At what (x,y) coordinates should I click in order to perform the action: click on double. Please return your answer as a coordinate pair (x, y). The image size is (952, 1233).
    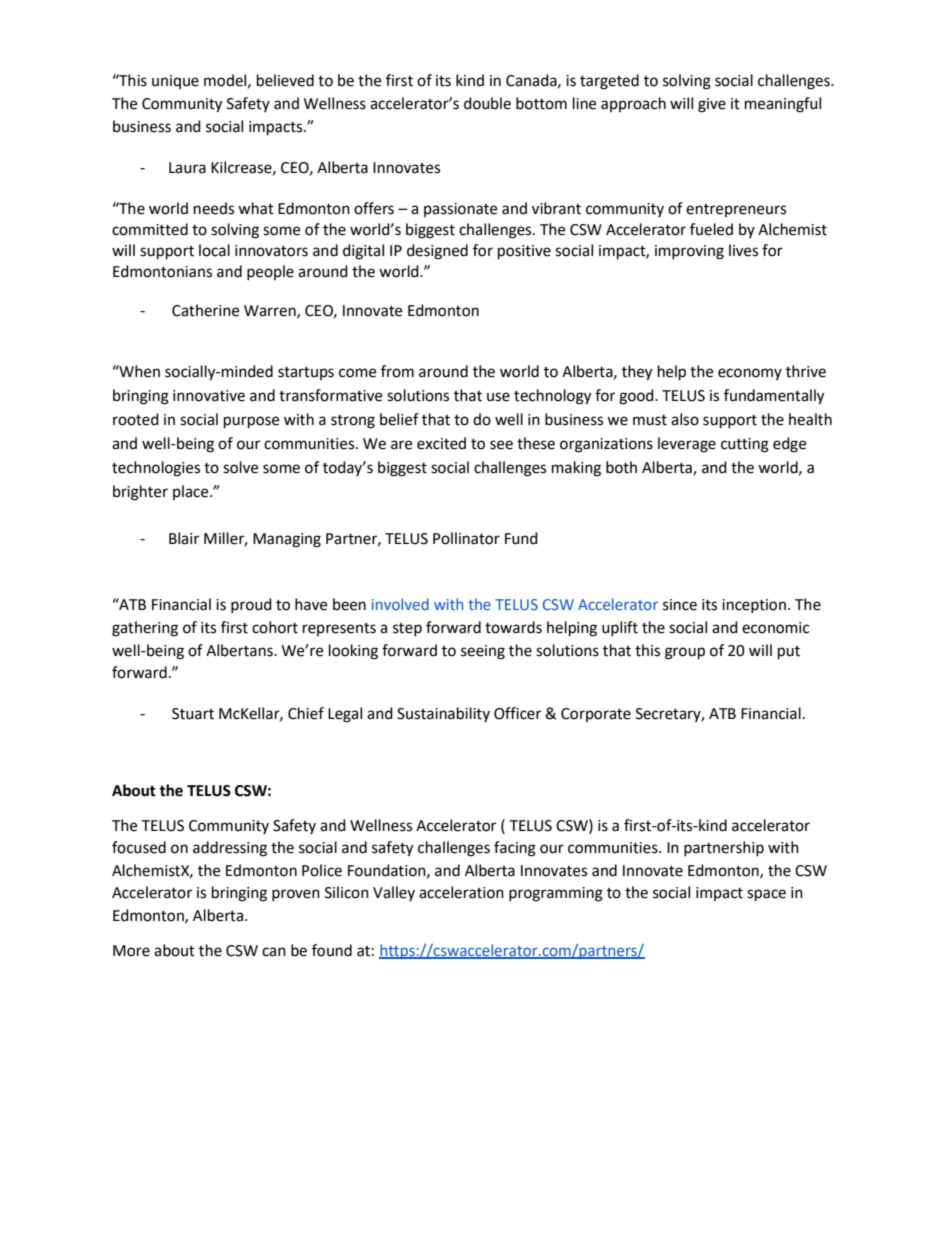
    Looking at the image, I should click on (487, 103).
